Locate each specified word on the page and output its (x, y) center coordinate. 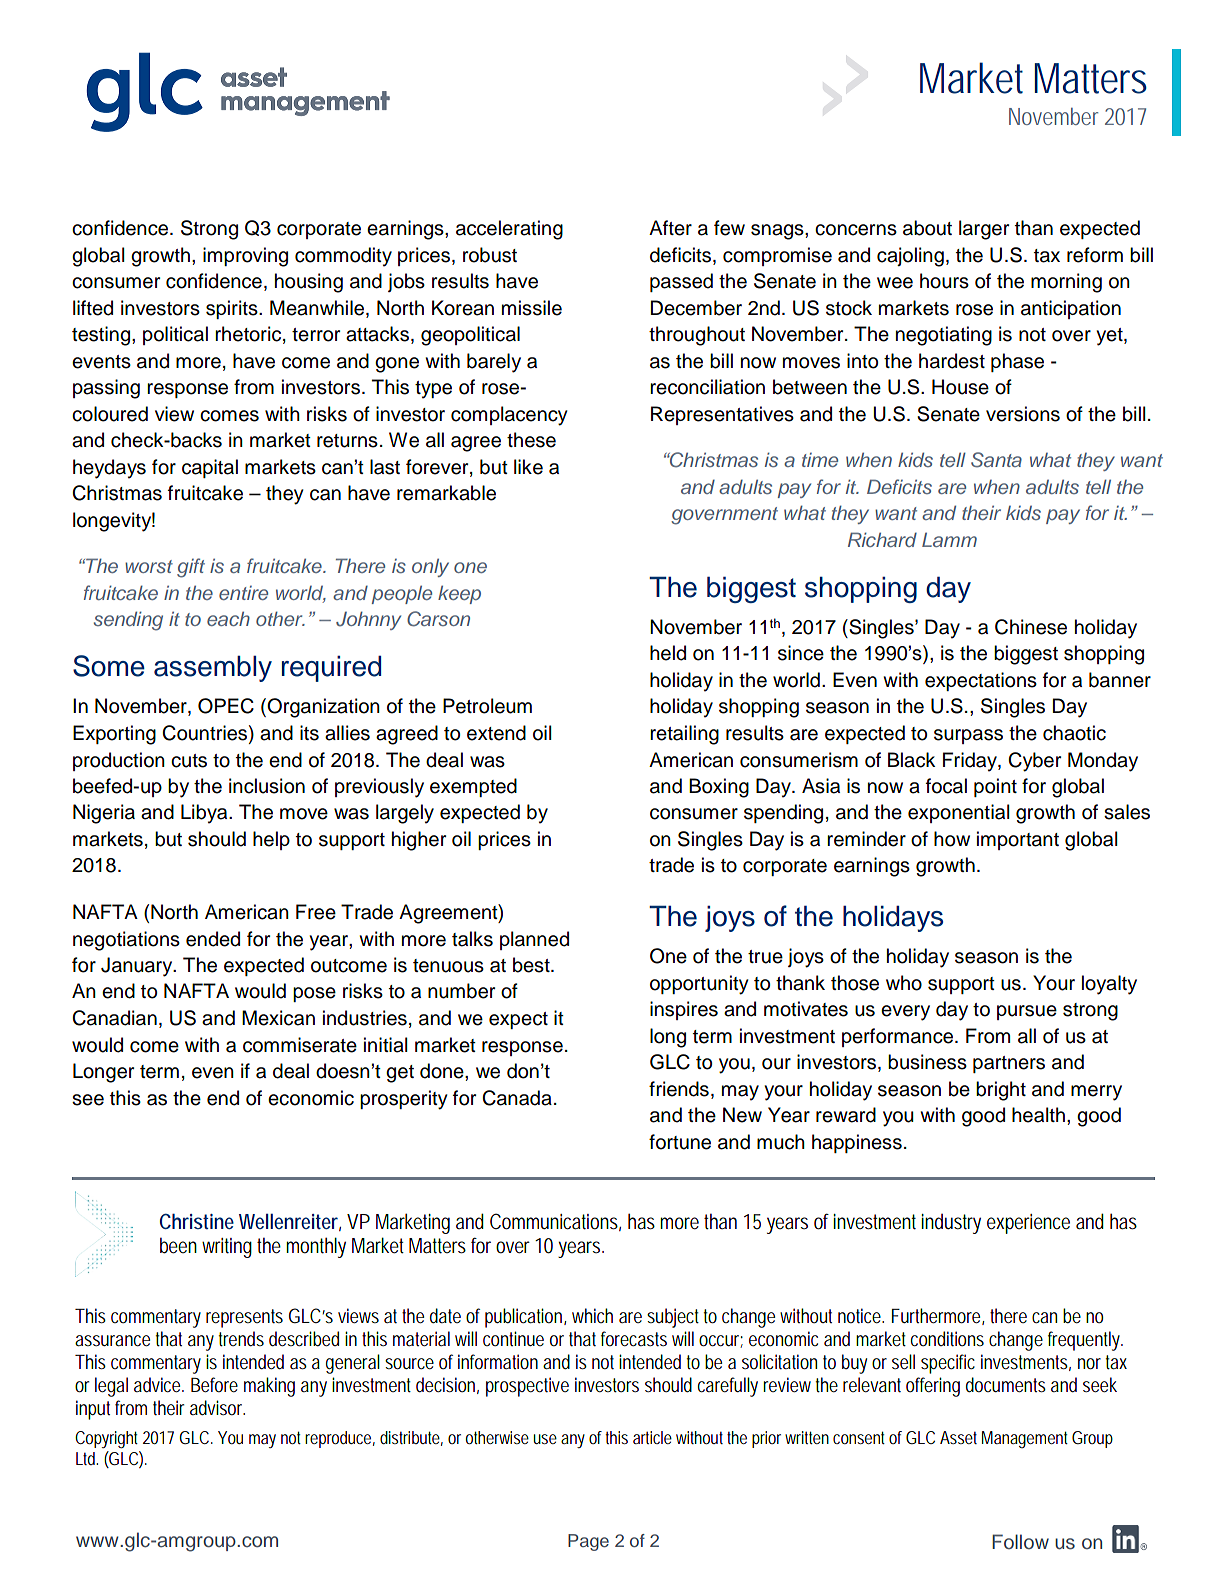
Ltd (87, 1458)
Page (588, 1542)
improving (245, 257)
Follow (1020, 1541)
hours (944, 281)
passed (681, 282)
